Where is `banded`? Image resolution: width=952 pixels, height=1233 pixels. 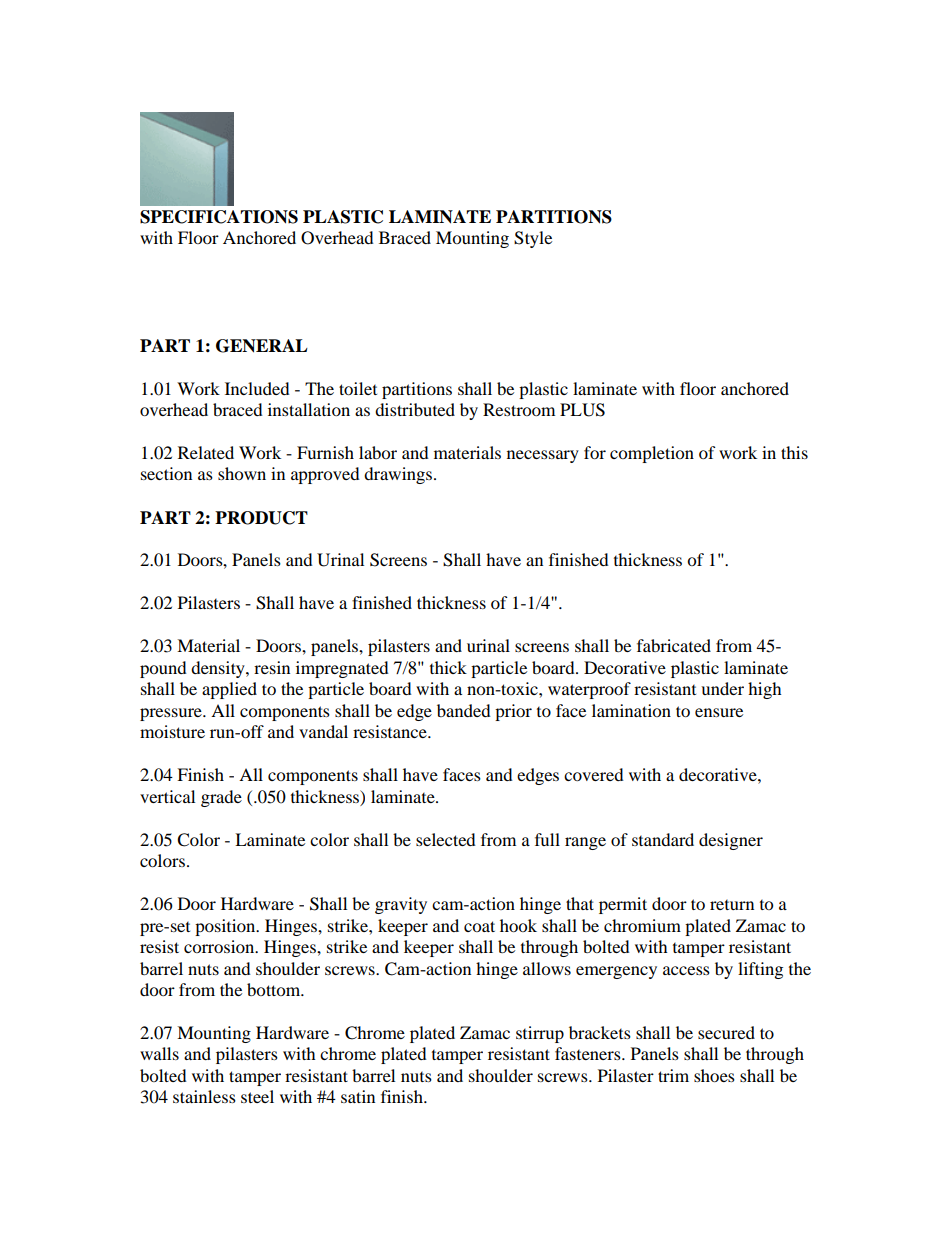
banded is located at coordinates (464, 710).
